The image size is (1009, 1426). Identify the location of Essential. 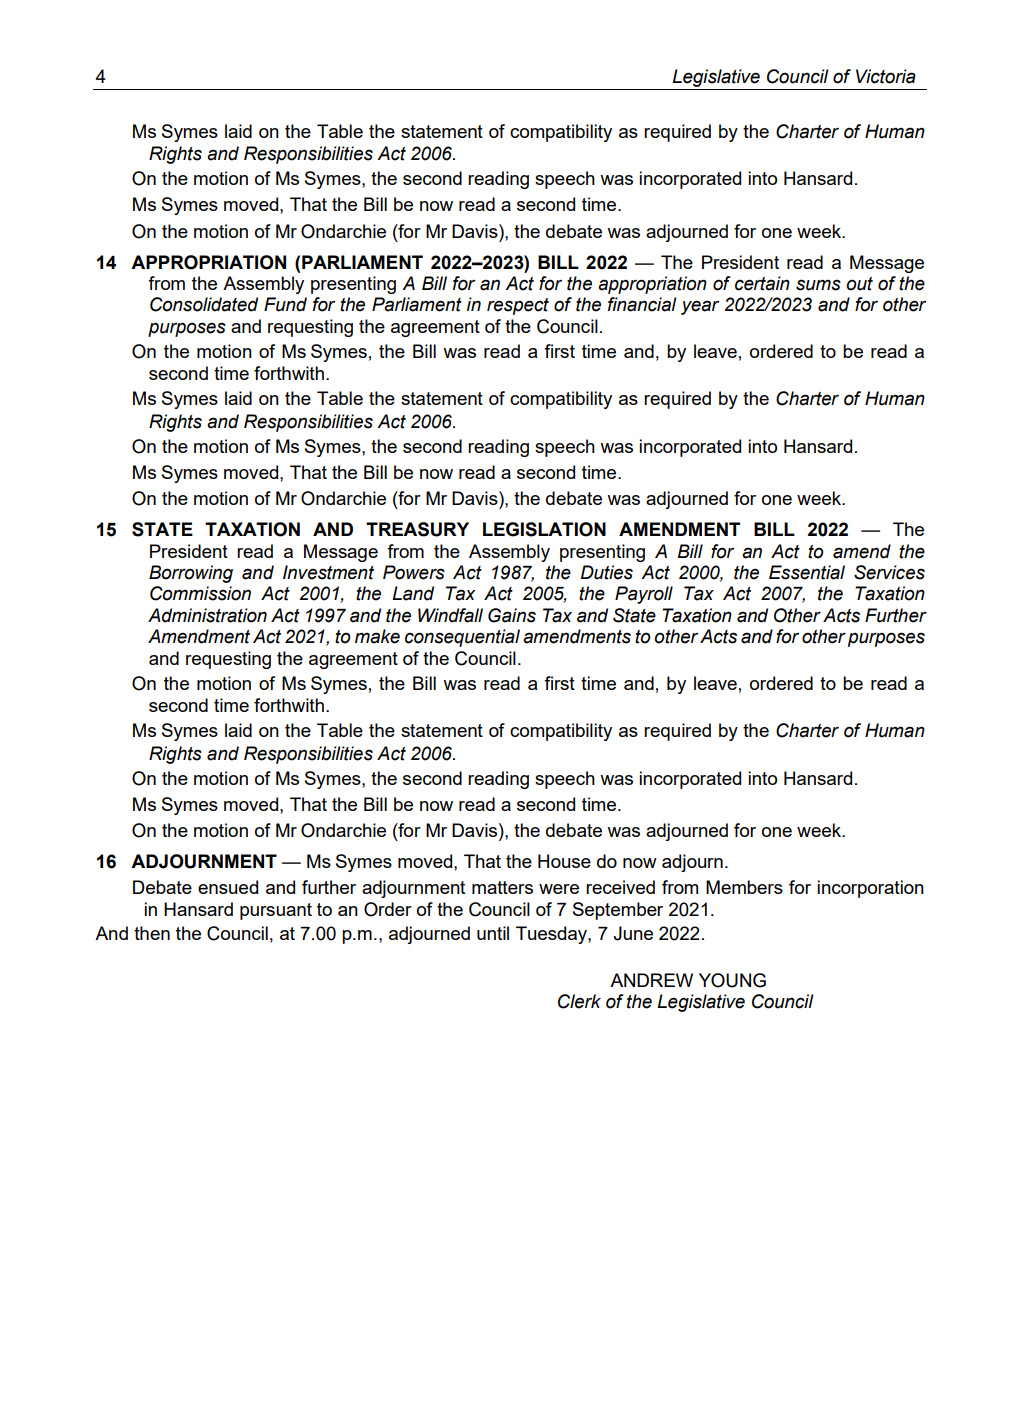
(807, 572).
